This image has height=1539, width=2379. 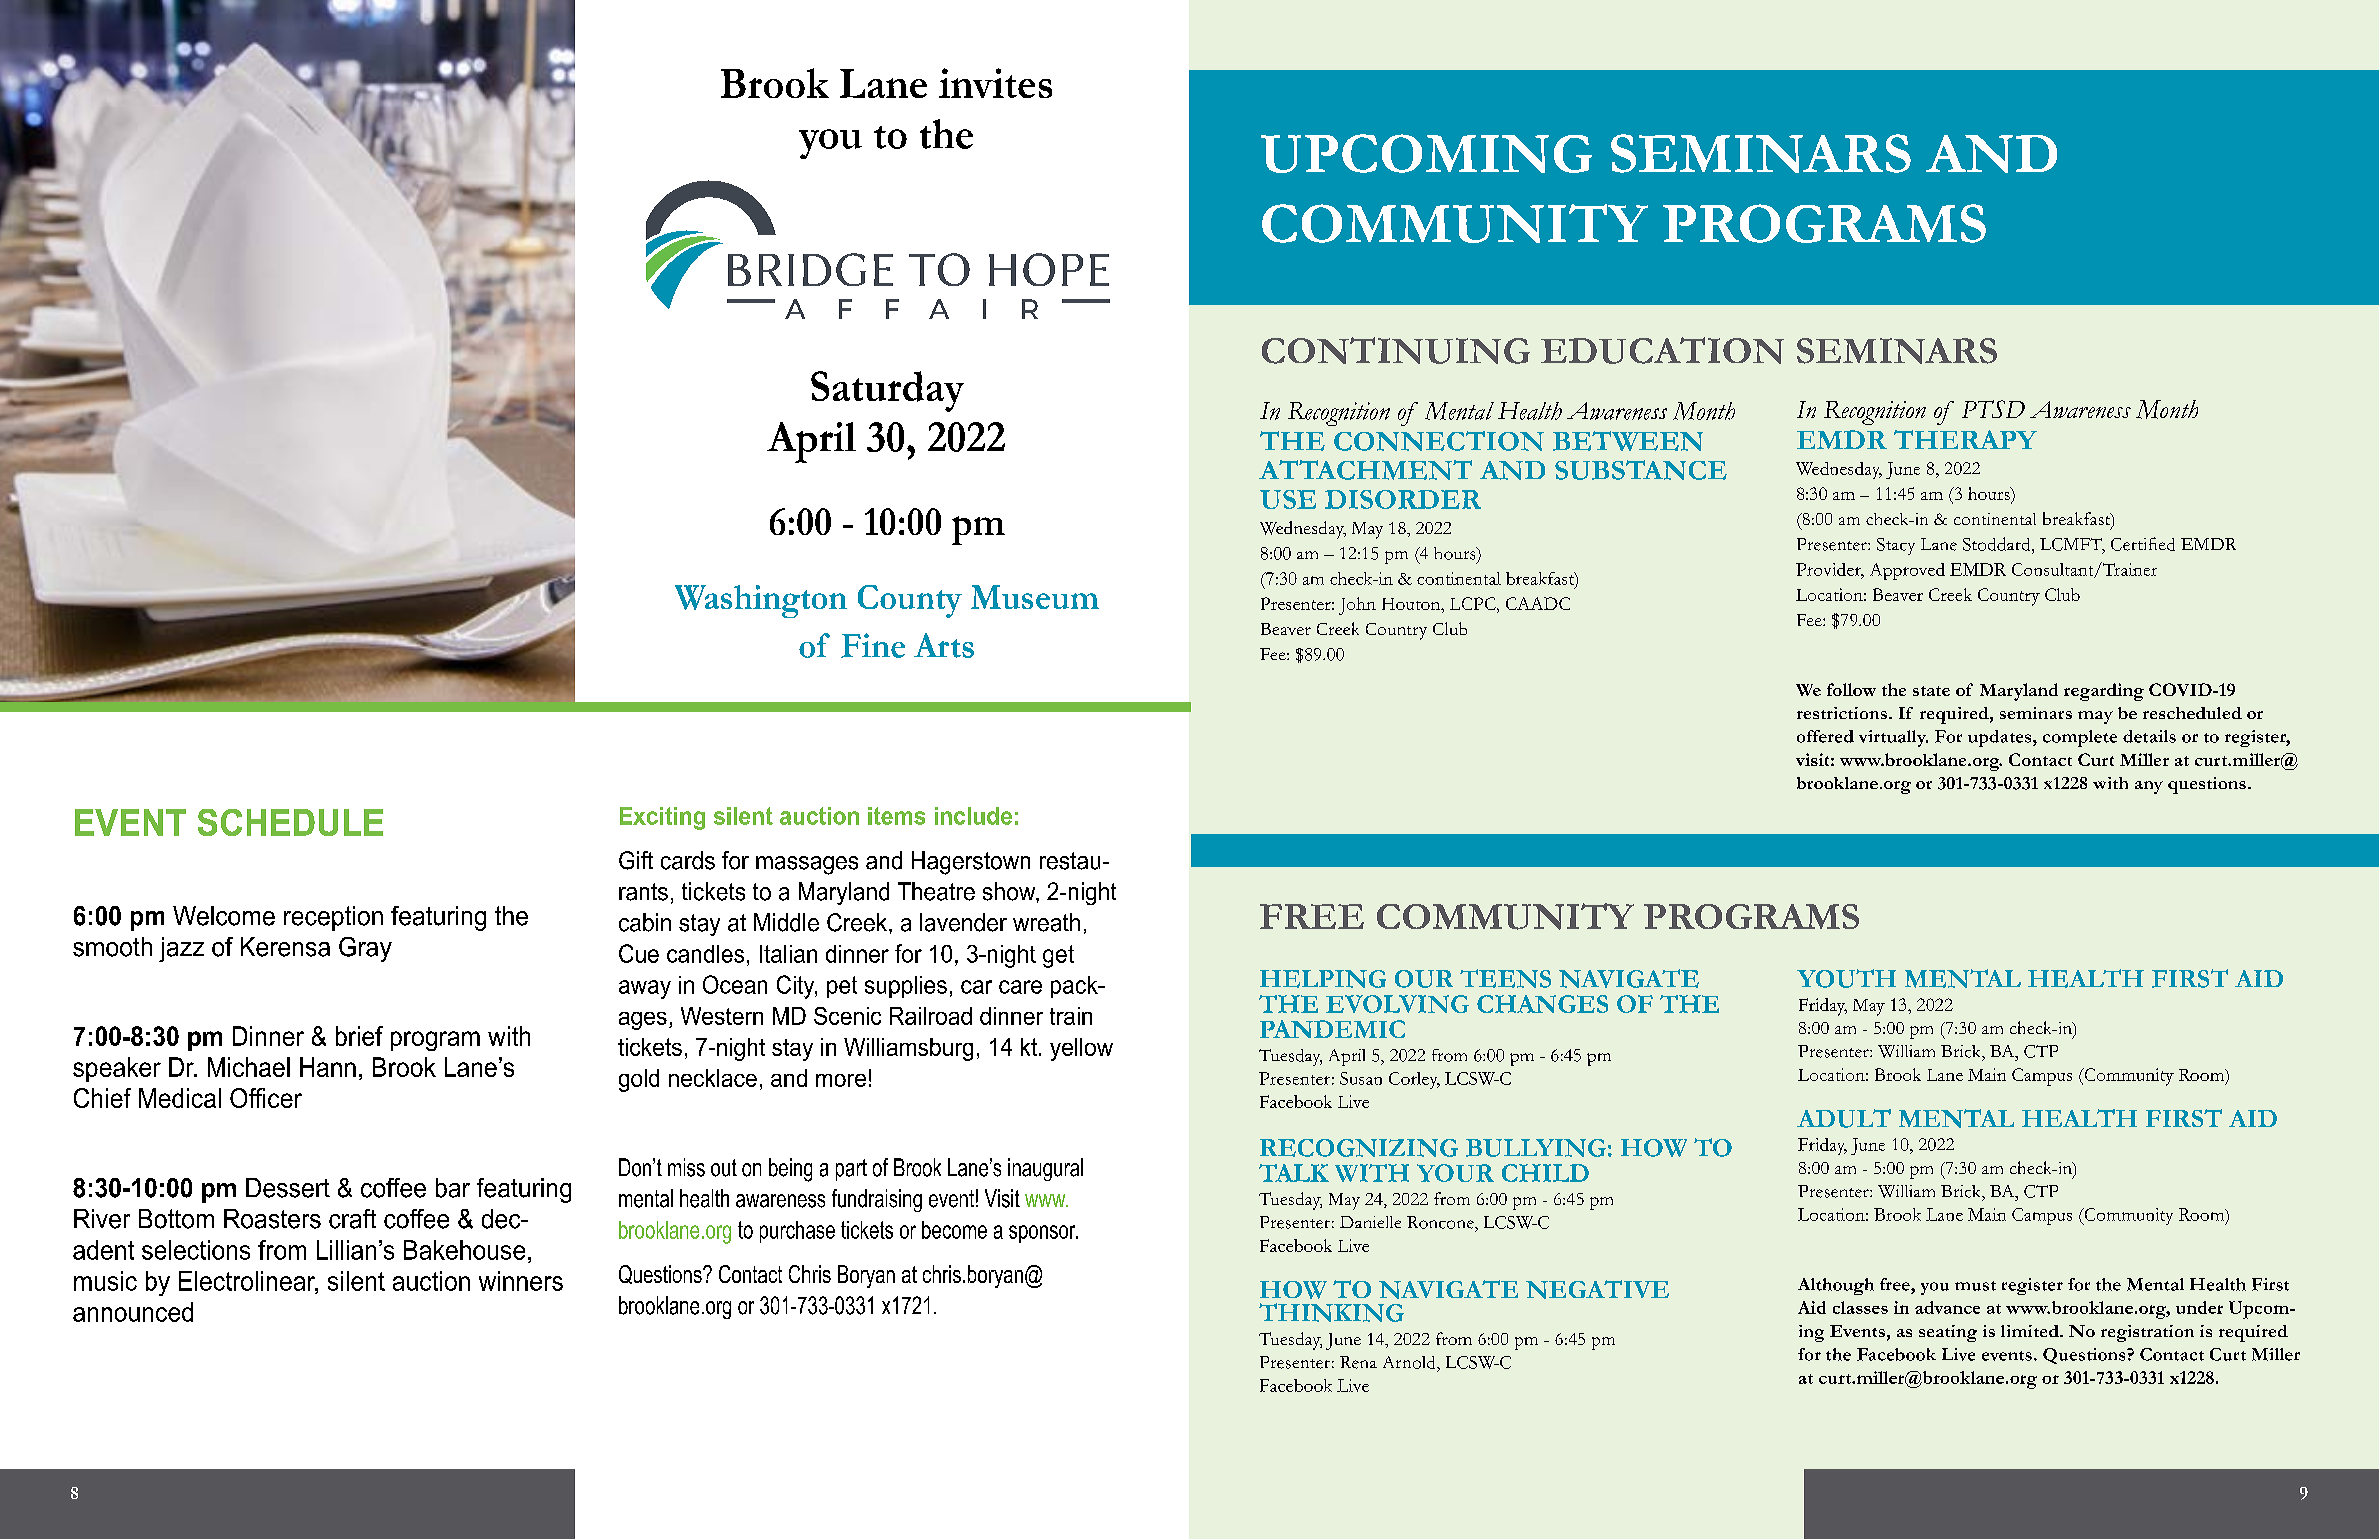 I want to click on Exciting, so click(x=662, y=818).
